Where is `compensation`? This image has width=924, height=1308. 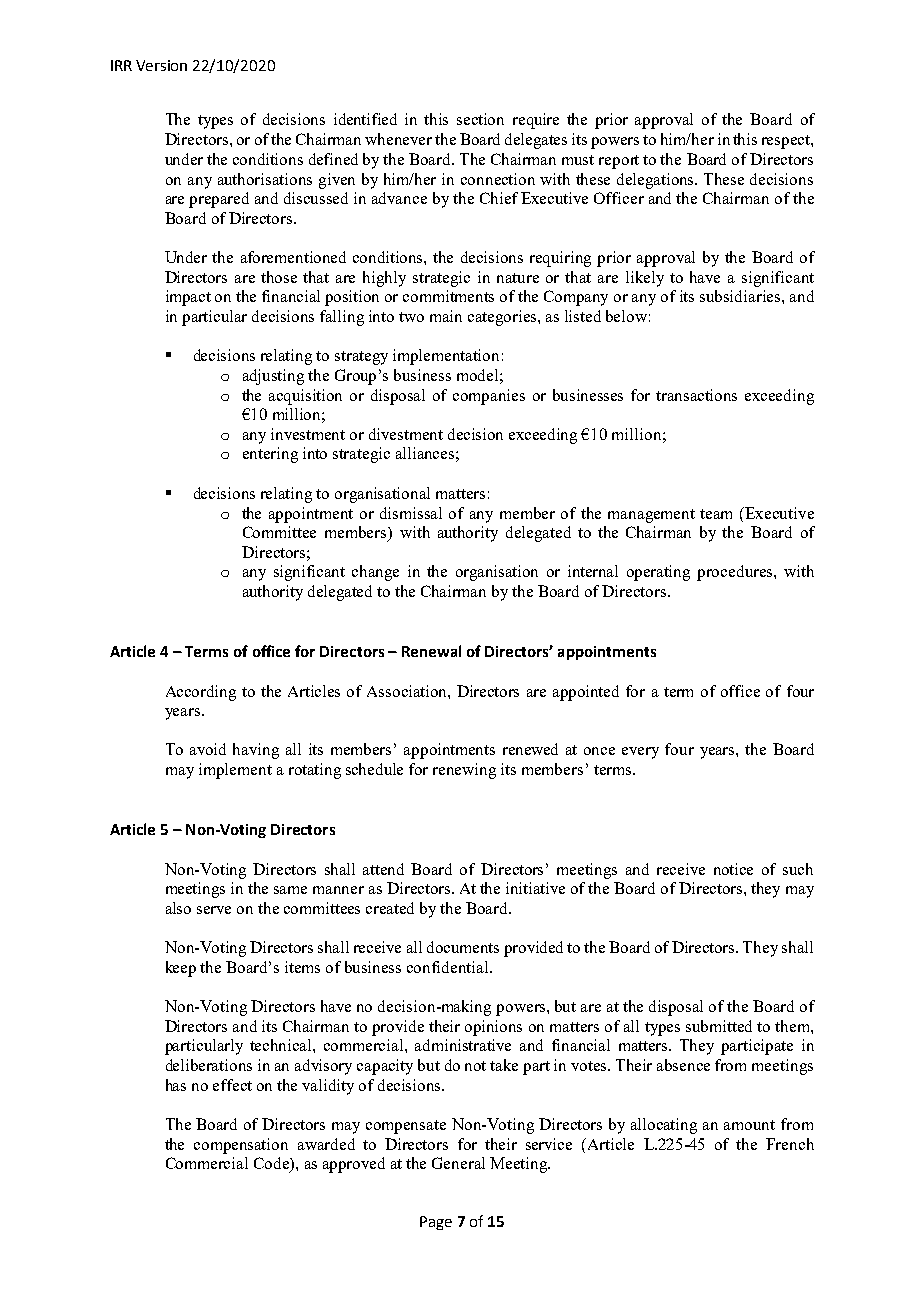
compensation is located at coordinates (241, 1146).
